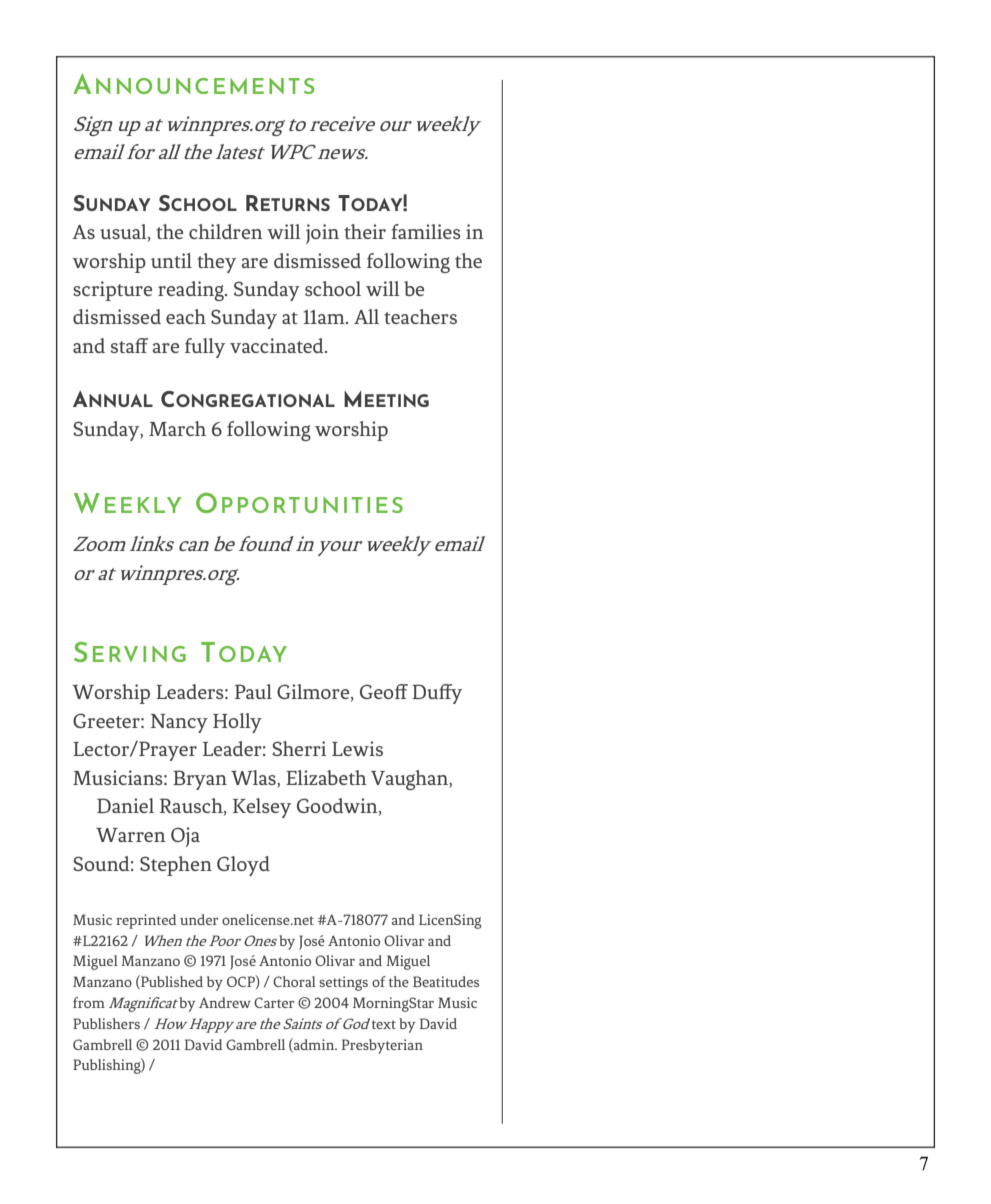 This screenshot has height=1204, width=991. What do you see at coordinates (112, 291) in the screenshot?
I see `scripture` at bounding box center [112, 291].
